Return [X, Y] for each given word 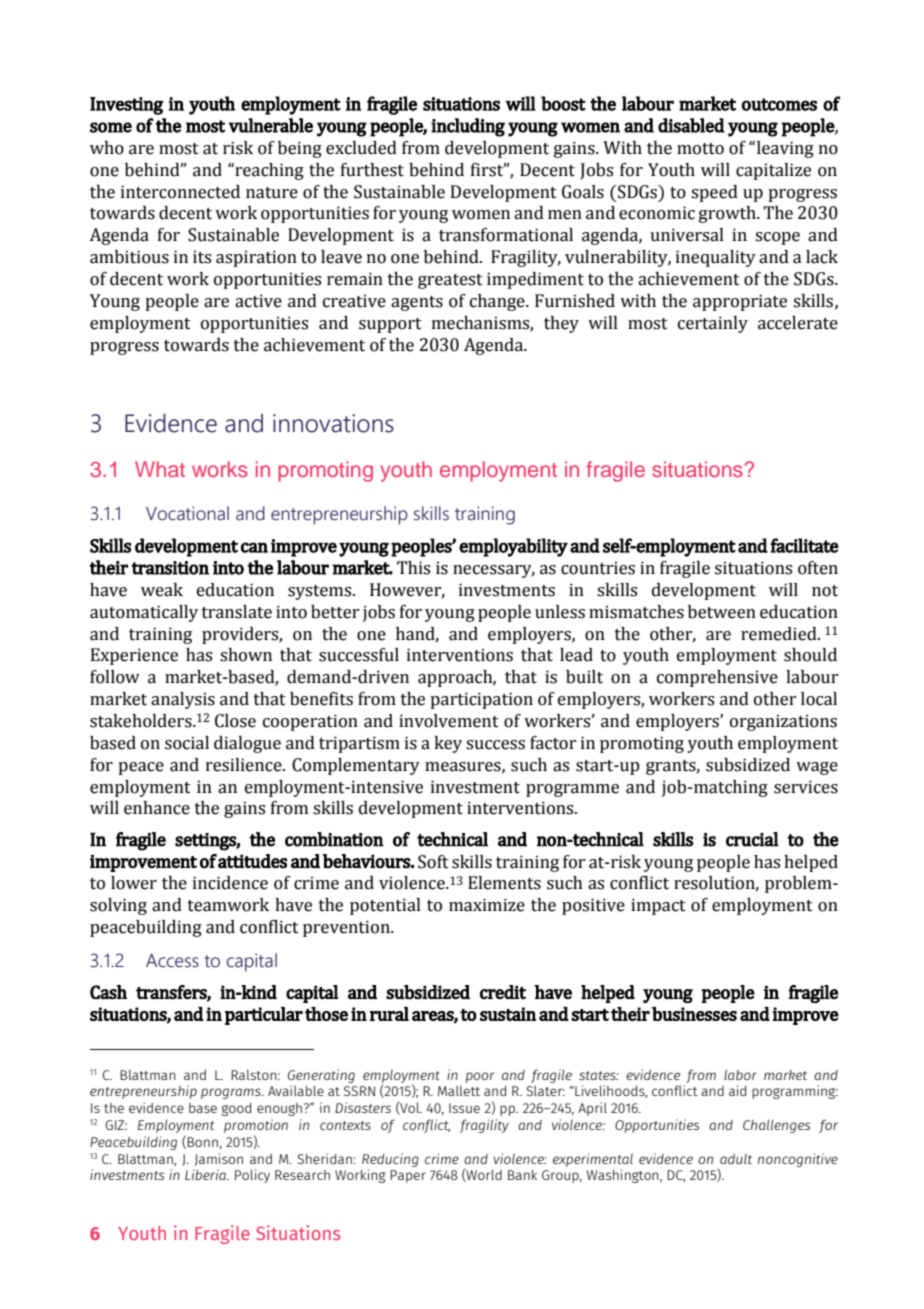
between [722, 612]
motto [700, 149]
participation [481, 700]
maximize [487, 905]
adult [736, 1159]
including [468, 127]
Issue [464, 1108]
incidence [230, 883]
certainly [713, 324]
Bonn [202, 1142]
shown [246, 655]
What [160, 469]
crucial [752, 839]
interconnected [180, 192]
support [390, 325]
